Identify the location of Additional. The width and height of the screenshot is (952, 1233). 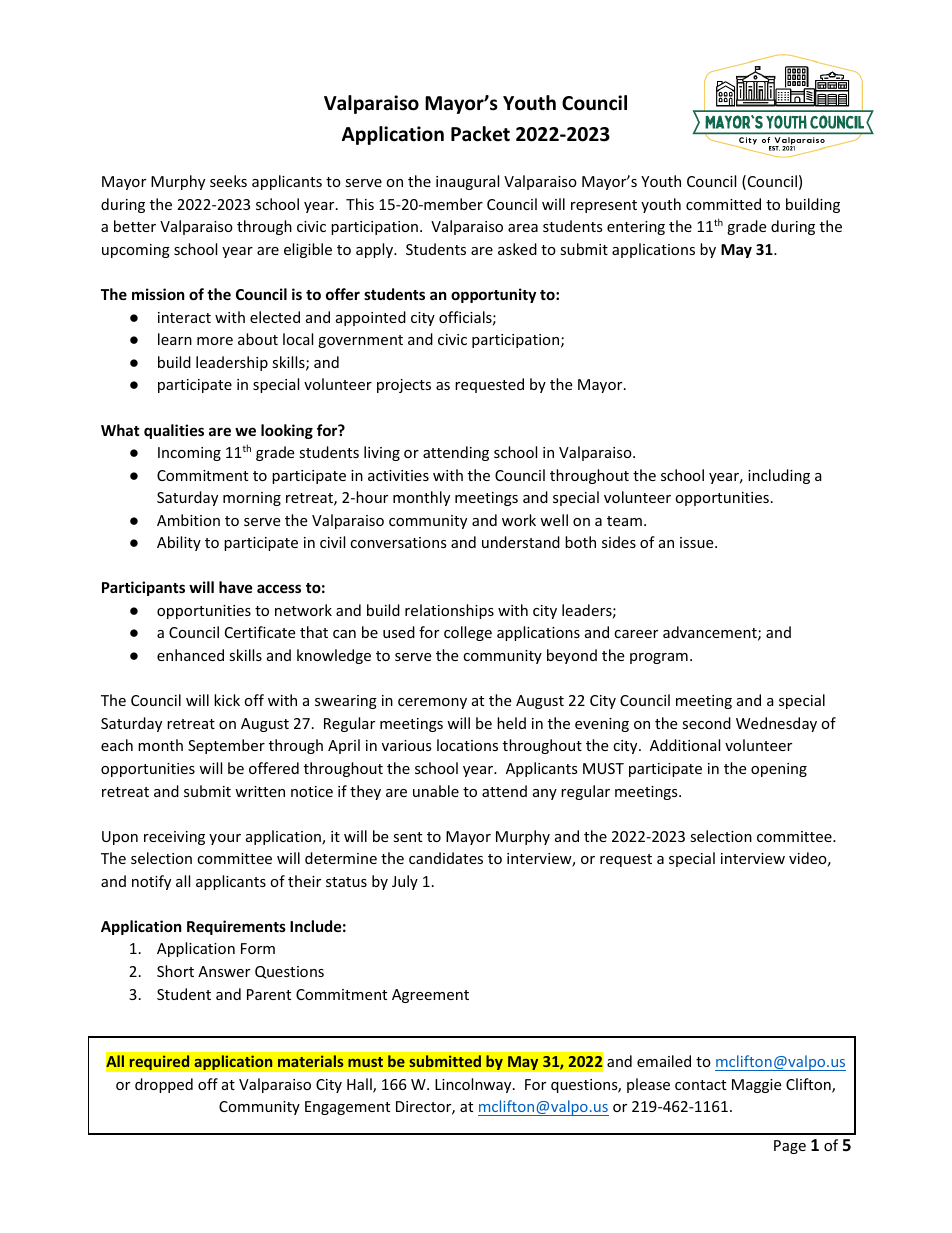
(685, 745).
